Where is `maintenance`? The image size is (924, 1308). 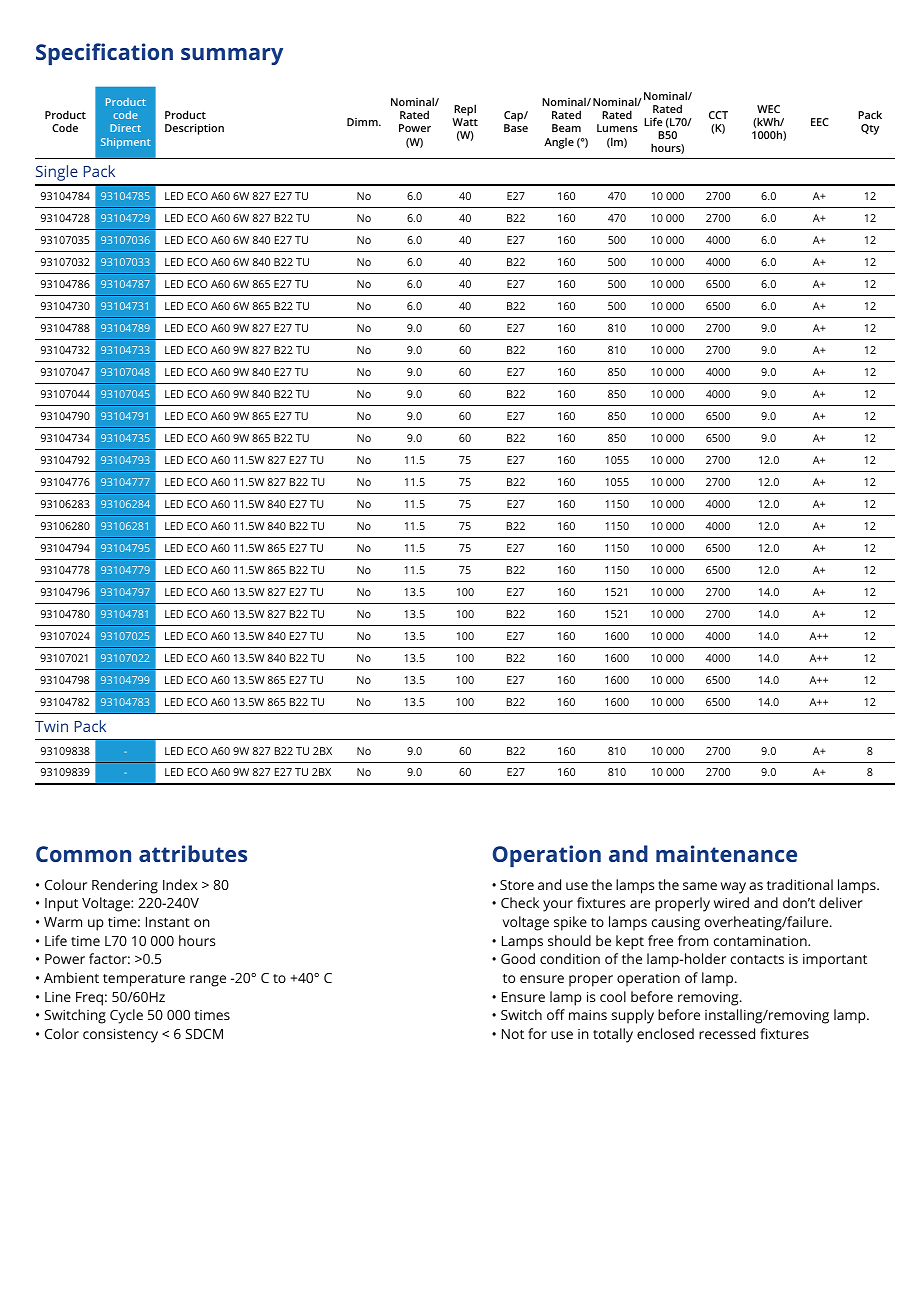
maintenance is located at coordinates (726, 853).
